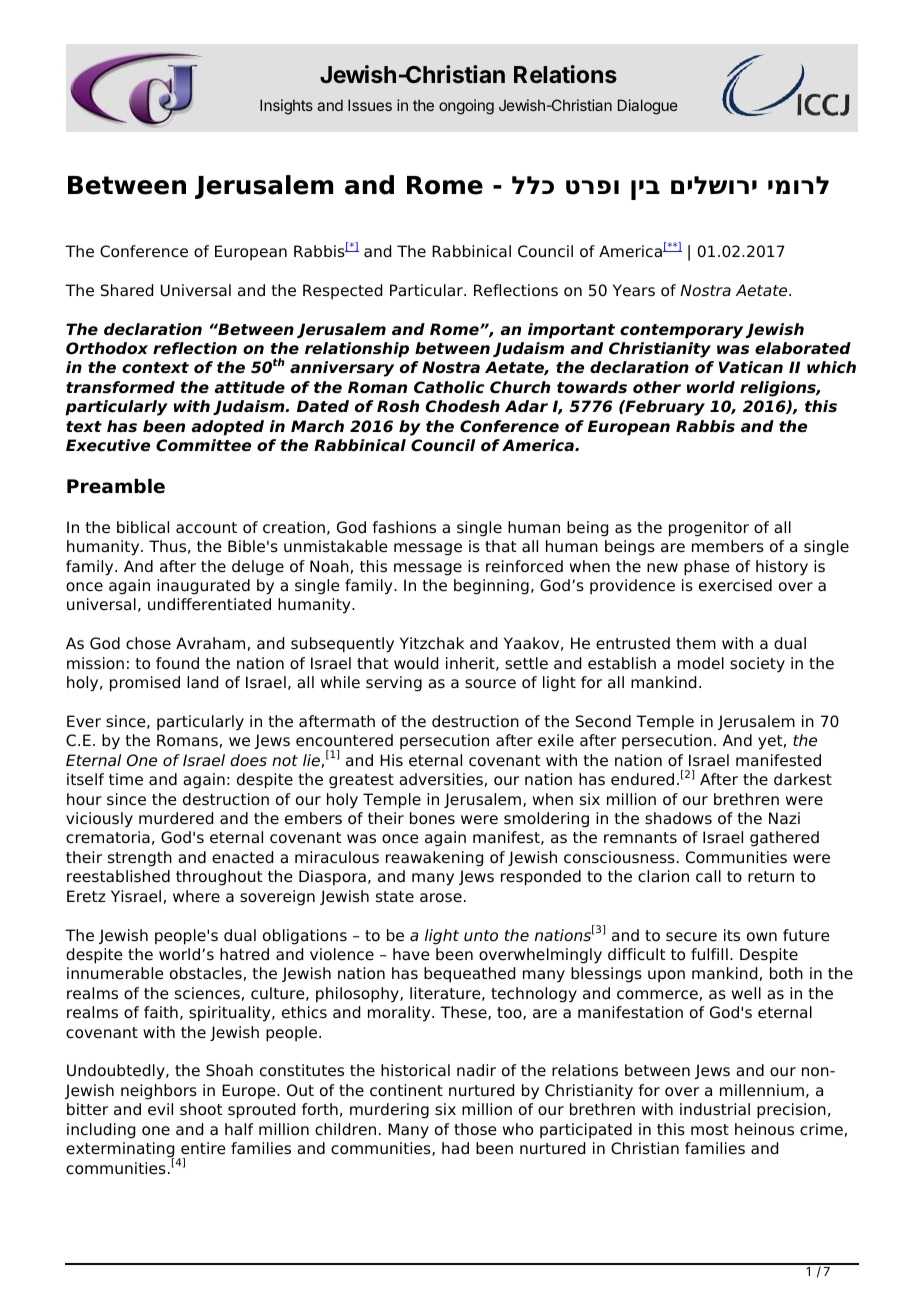  What do you see at coordinates (466, 107) in the screenshot?
I see `ongoing` at bounding box center [466, 107].
